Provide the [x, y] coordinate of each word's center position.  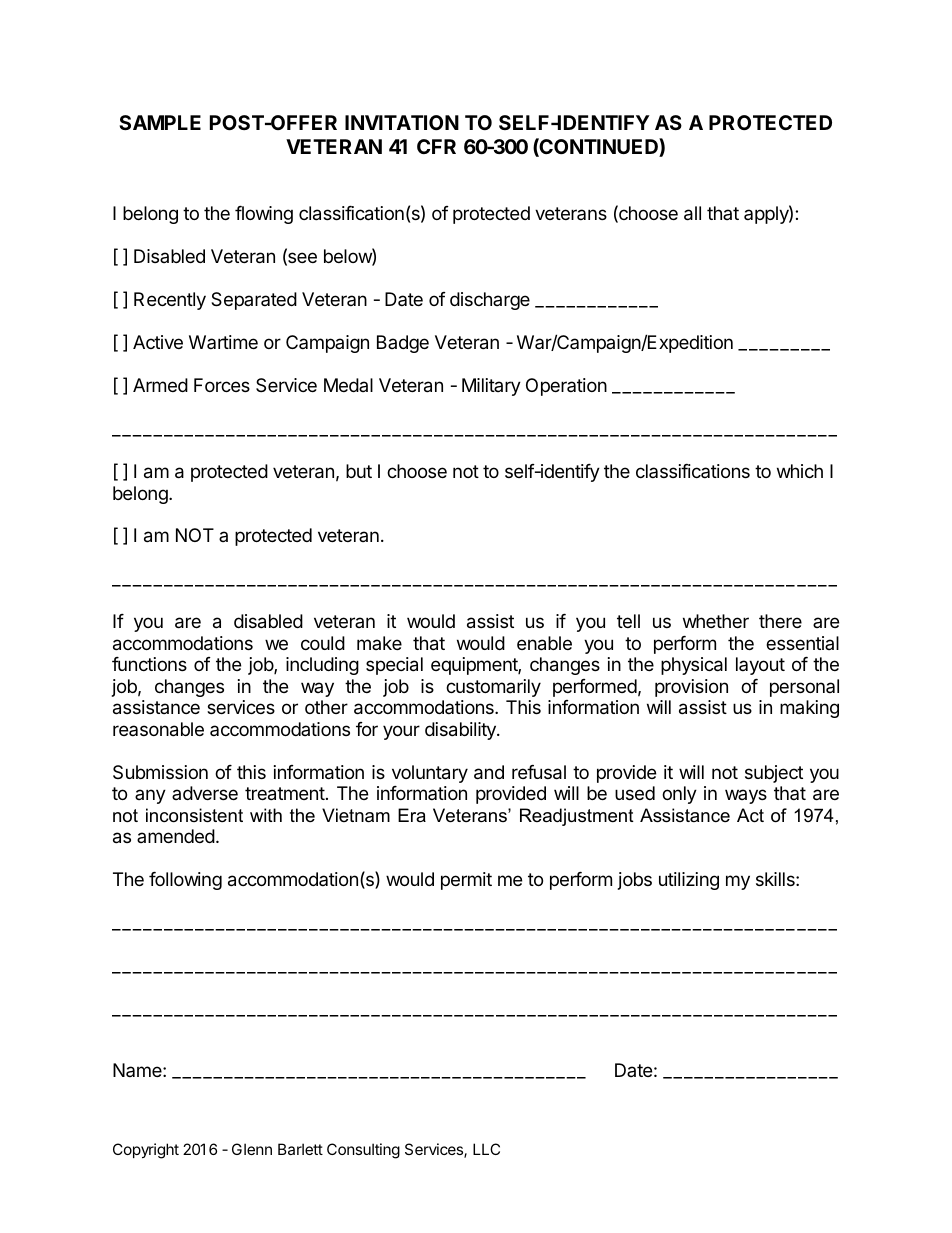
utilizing [689, 881]
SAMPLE [160, 122]
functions [149, 664]
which [800, 471]
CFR [436, 146]
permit [466, 881]
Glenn [252, 1149]
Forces [222, 385]
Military [491, 387]
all [692, 213]
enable [544, 643]
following [185, 881]
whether [716, 621]
